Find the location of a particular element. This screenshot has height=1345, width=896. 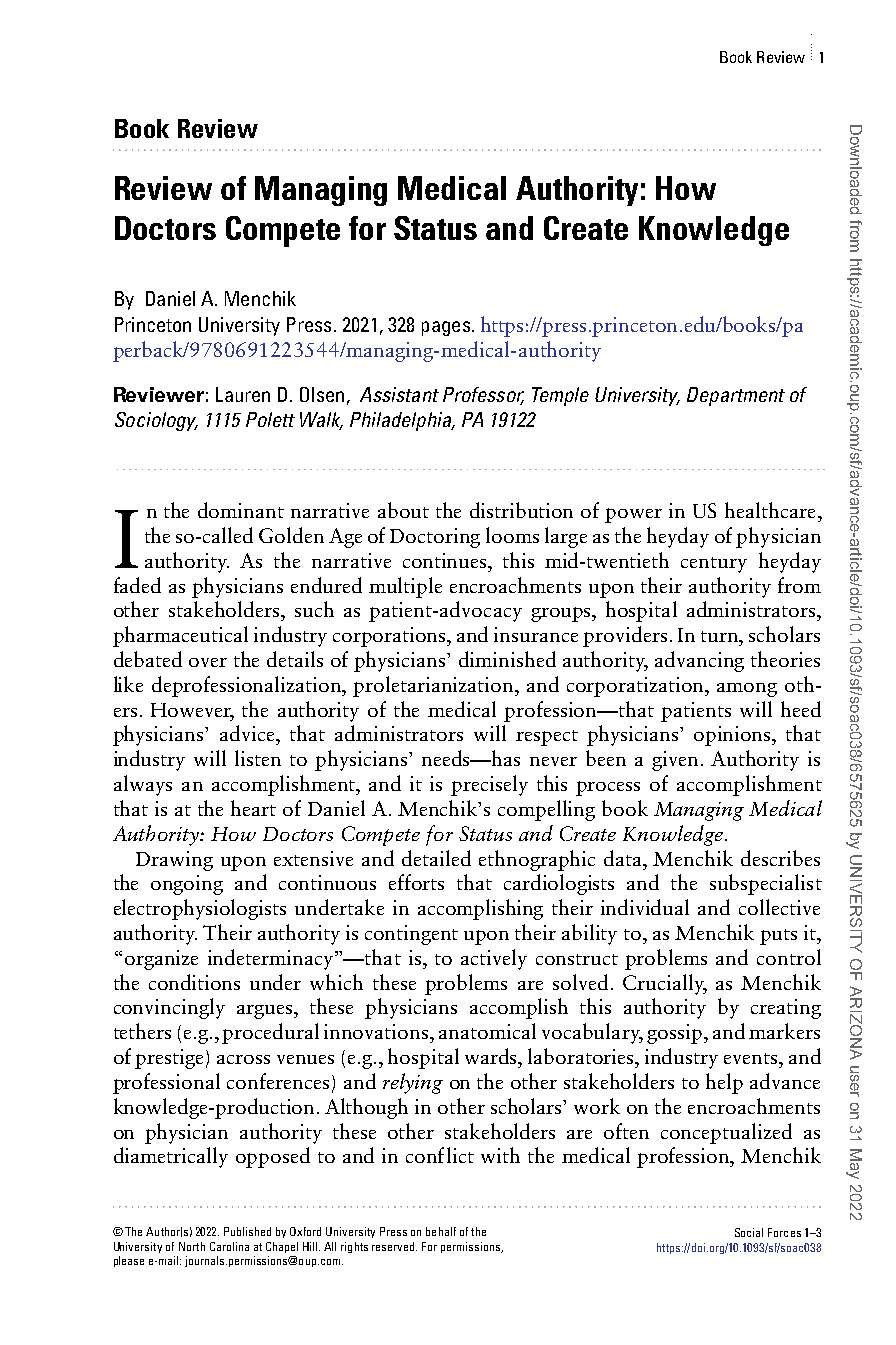

actively is located at coordinates (494, 959).
